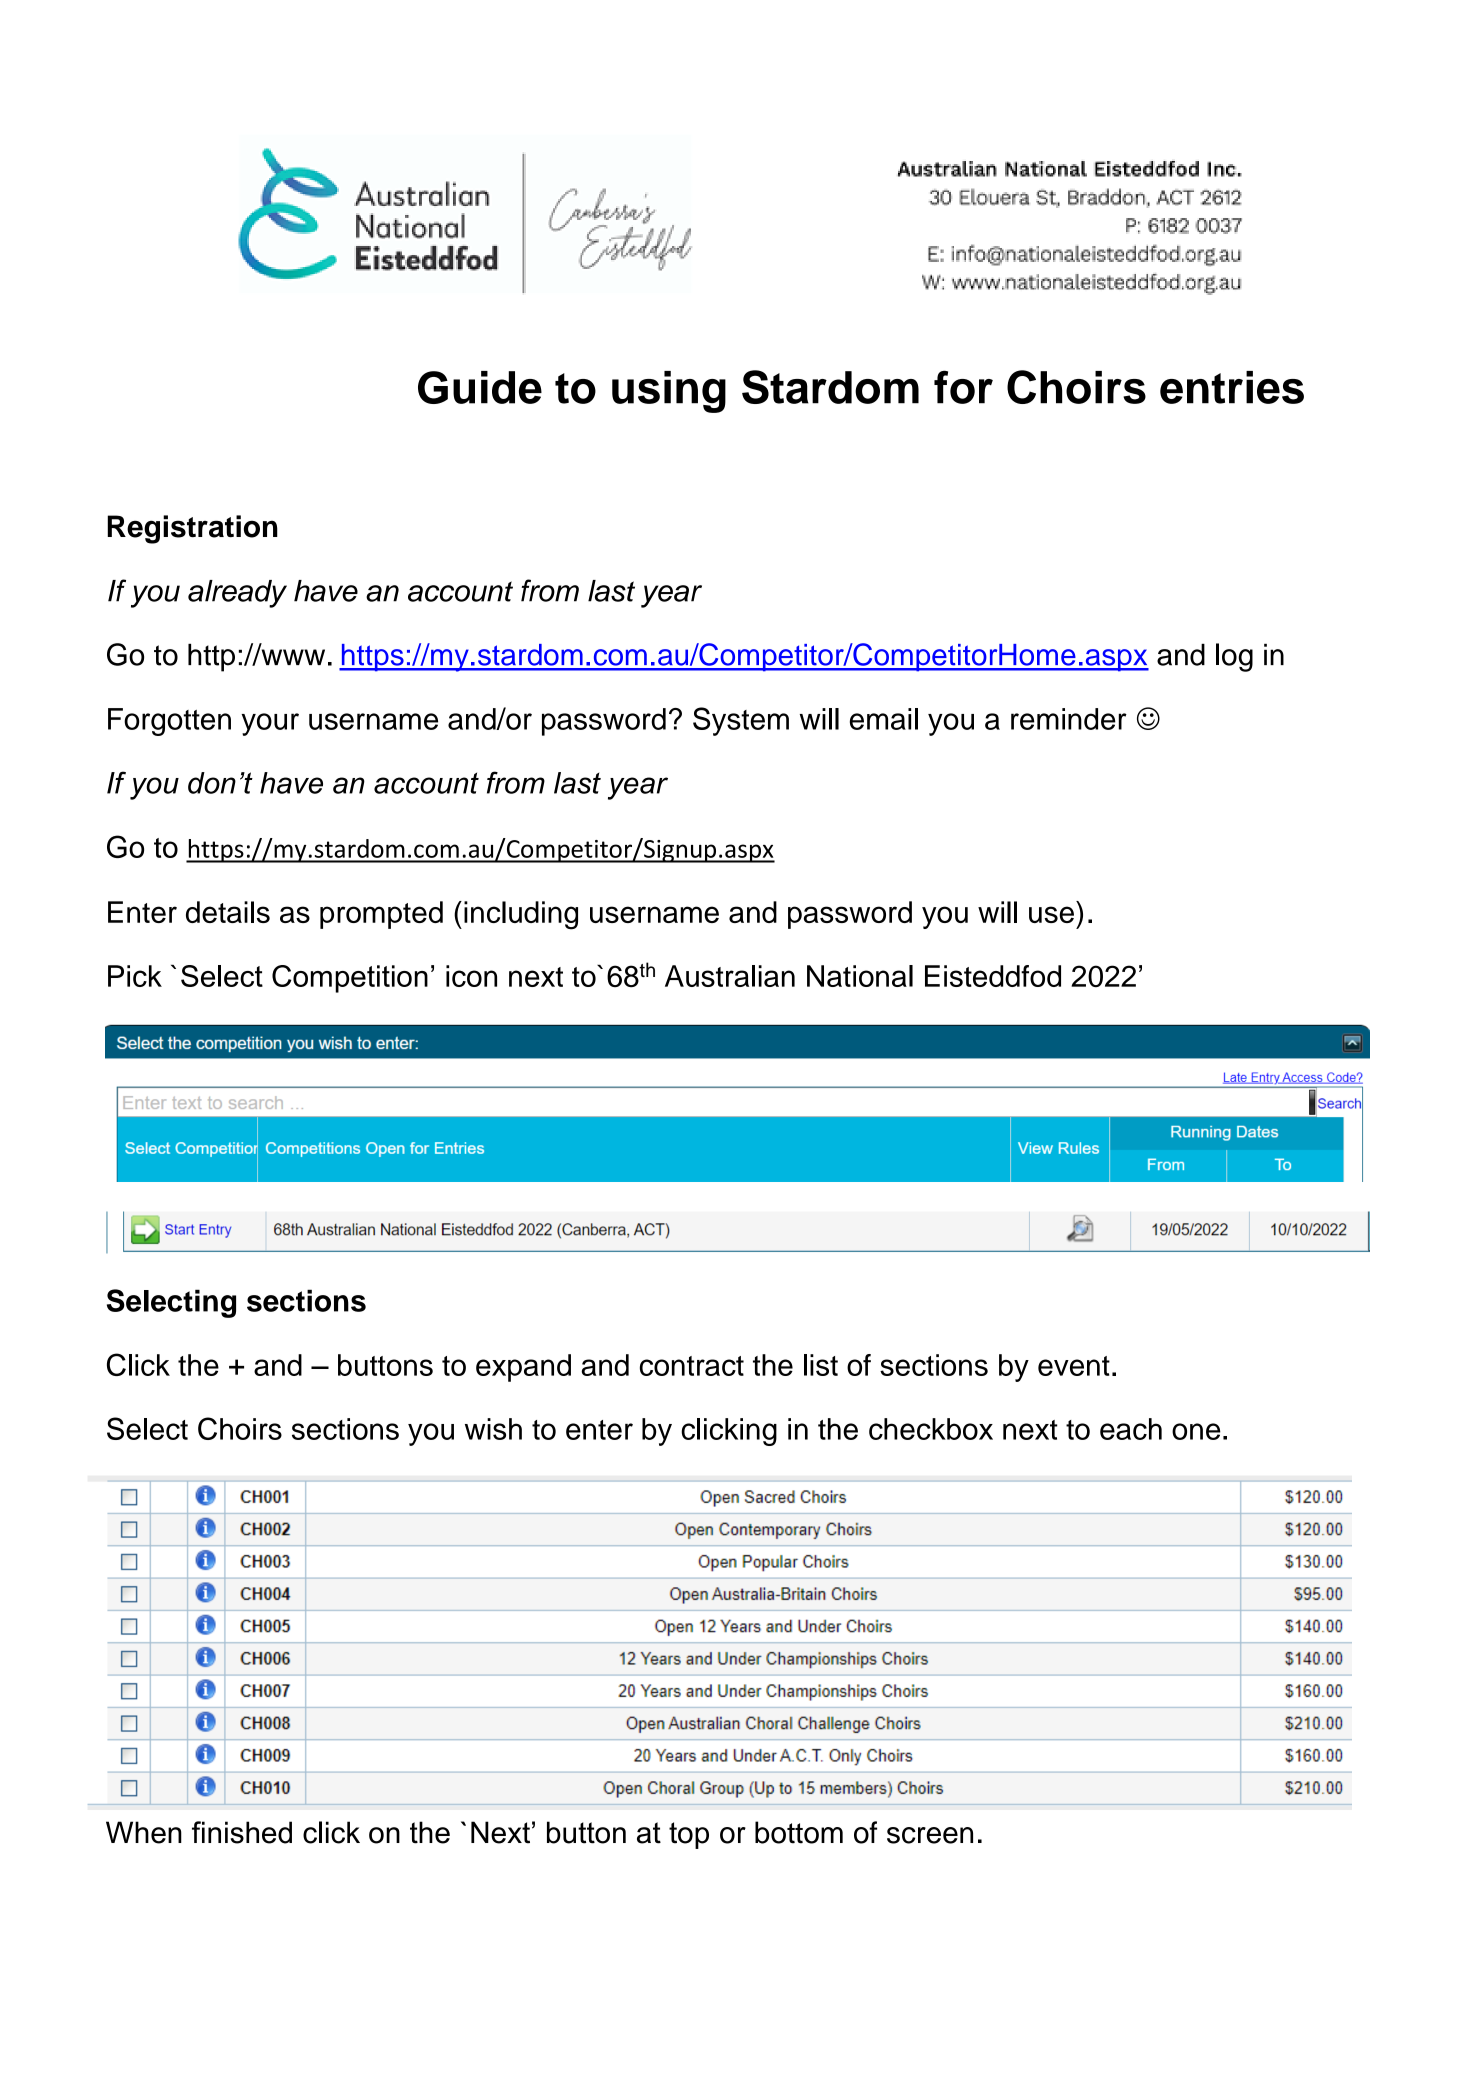  Describe the element at coordinates (192, 529) in the screenshot. I see `Registration` at that location.
